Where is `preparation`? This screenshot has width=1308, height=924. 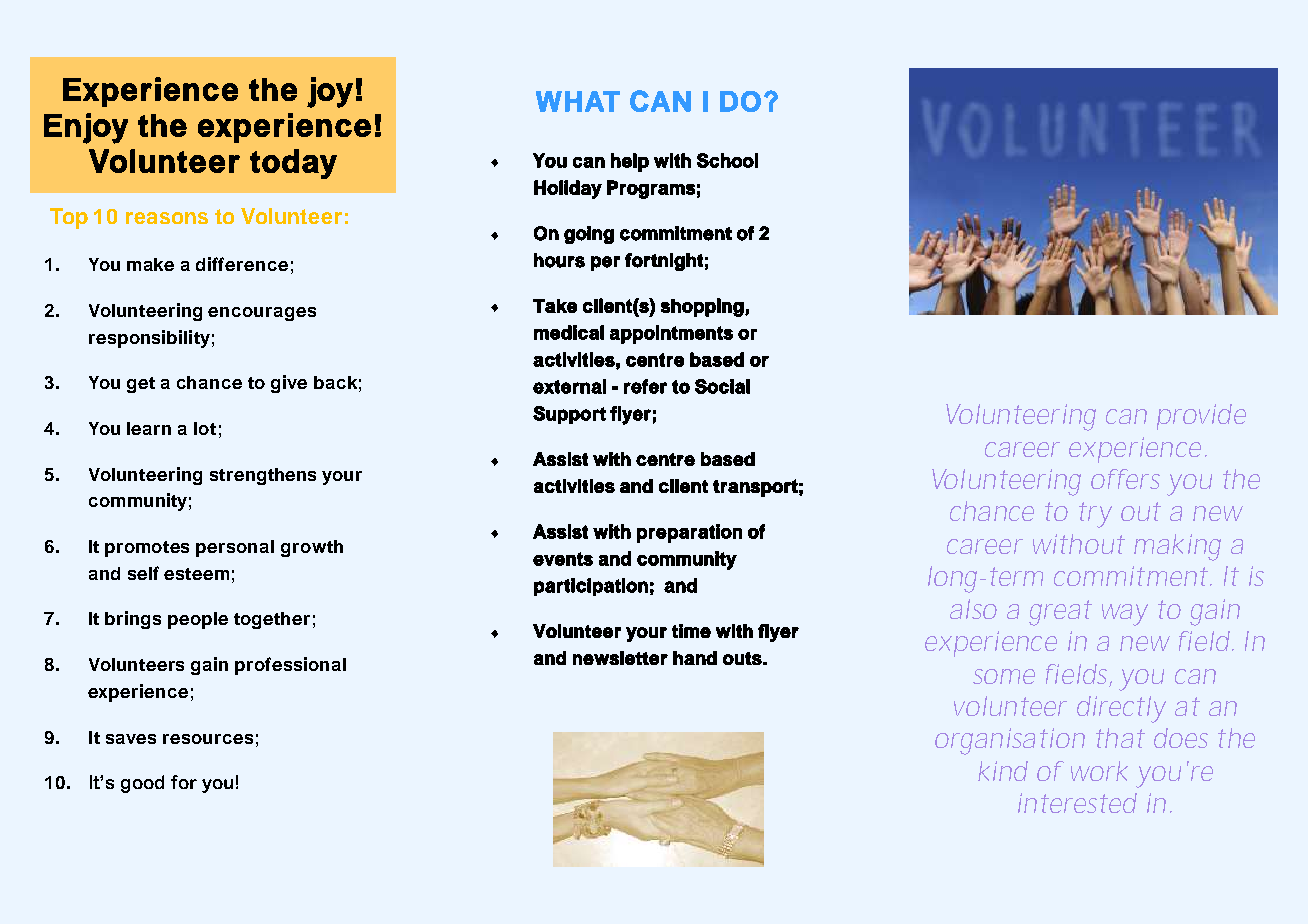
preparation is located at coordinates (689, 533).
